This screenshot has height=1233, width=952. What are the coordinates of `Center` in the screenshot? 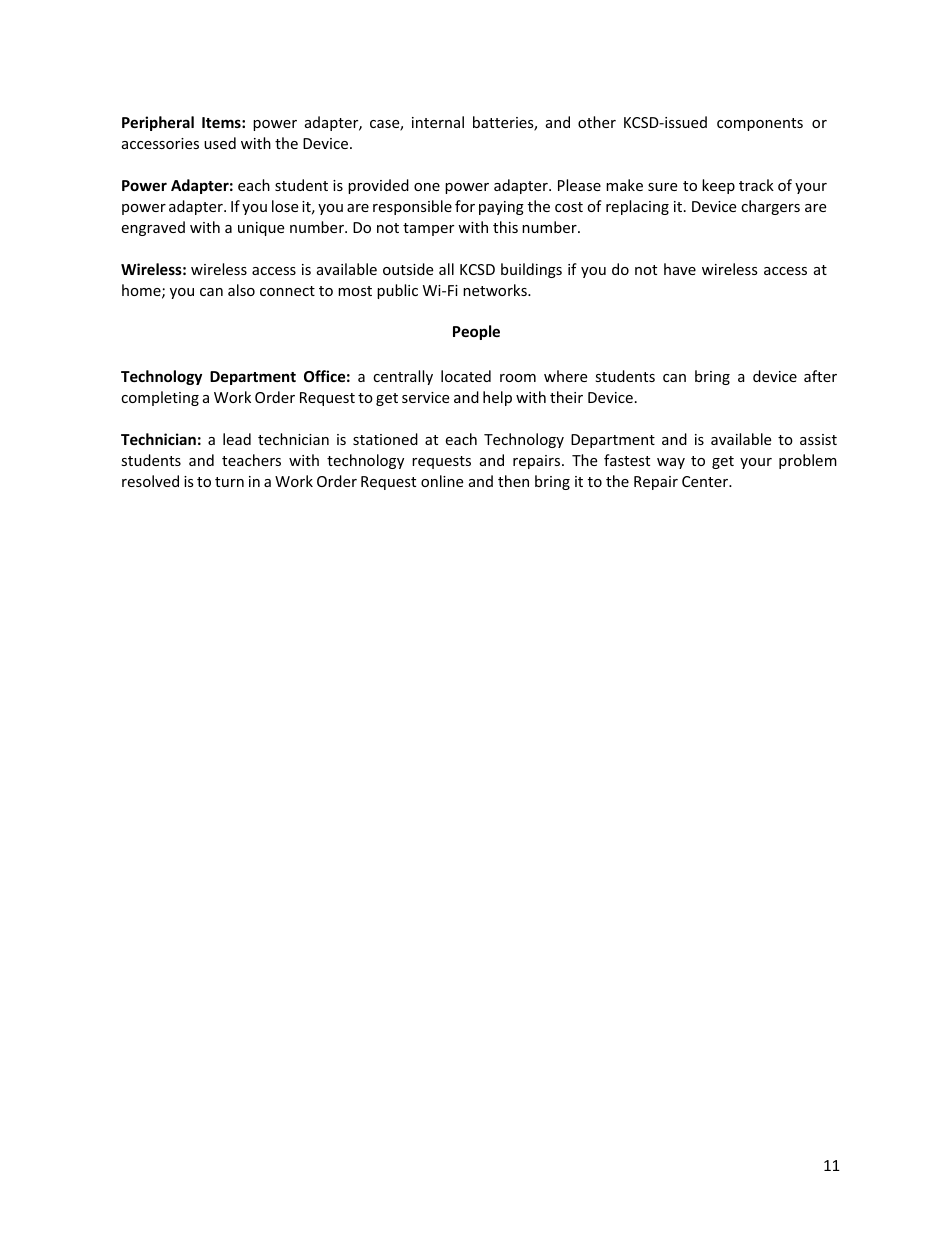 It's located at (706, 481).
